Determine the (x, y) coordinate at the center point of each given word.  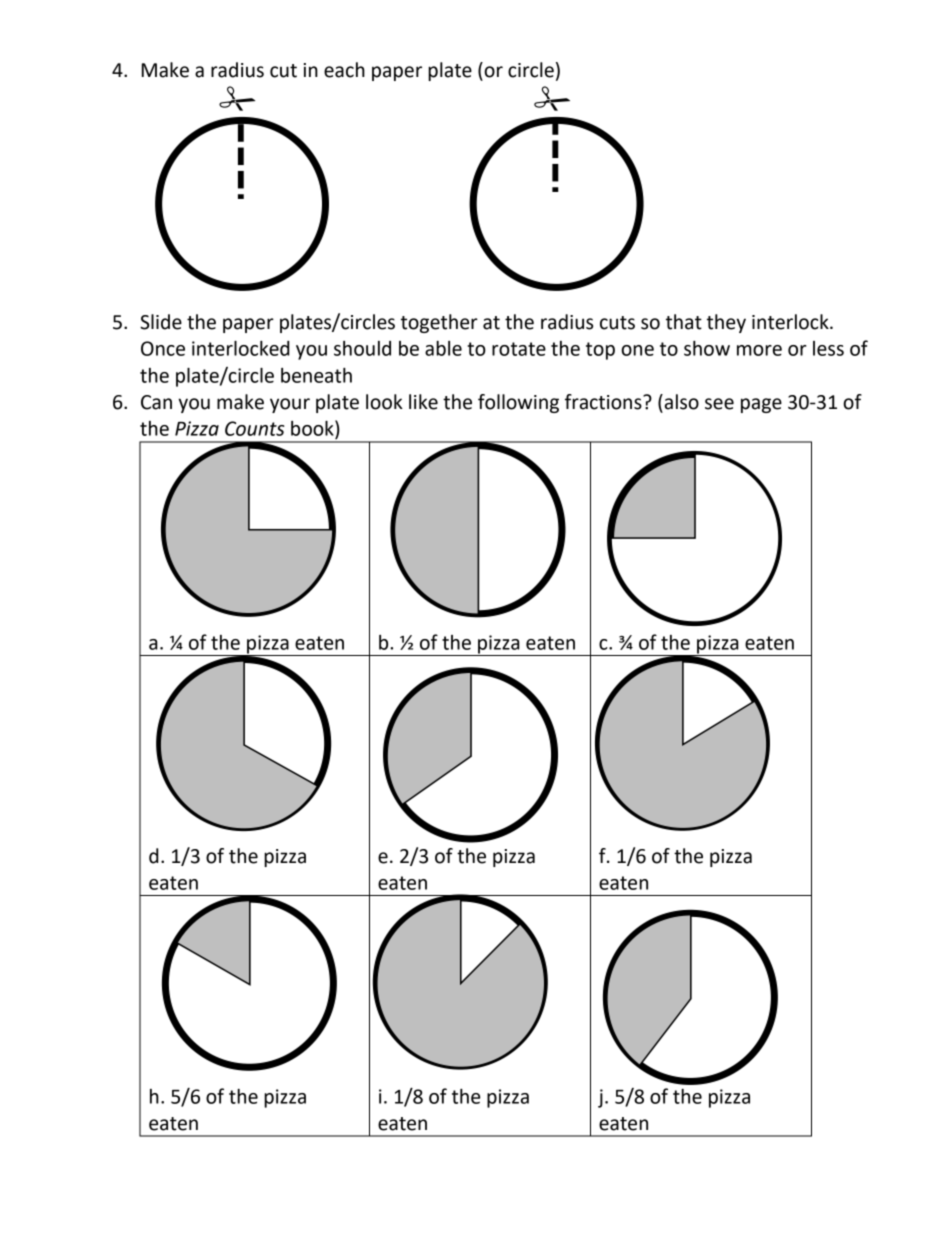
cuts (617, 323)
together (439, 323)
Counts (255, 428)
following (518, 403)
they (726, 323)
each (344, 70)
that (684, 322)
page (761, 405)
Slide (161, 322)
